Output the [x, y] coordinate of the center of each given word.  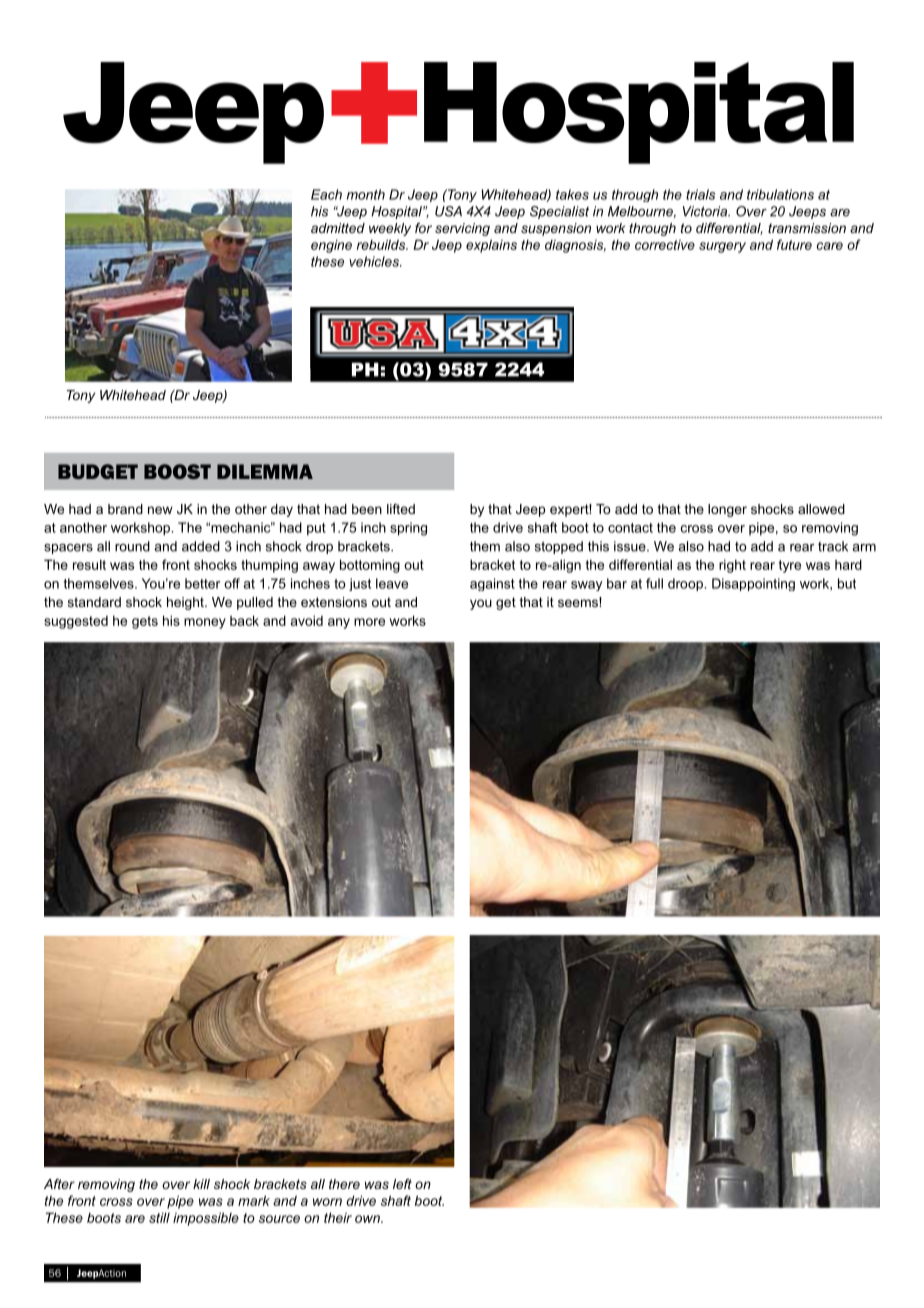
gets [145, 622]
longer [727, 510]
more [369, 622]
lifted [401, 509]
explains [491, 246]
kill [201, 1184]
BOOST [177, 471]
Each [326, 194]
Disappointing [753, 584]
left [402, 1184]
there [344, 1184]
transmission [807, 228]
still [159, 1217]
